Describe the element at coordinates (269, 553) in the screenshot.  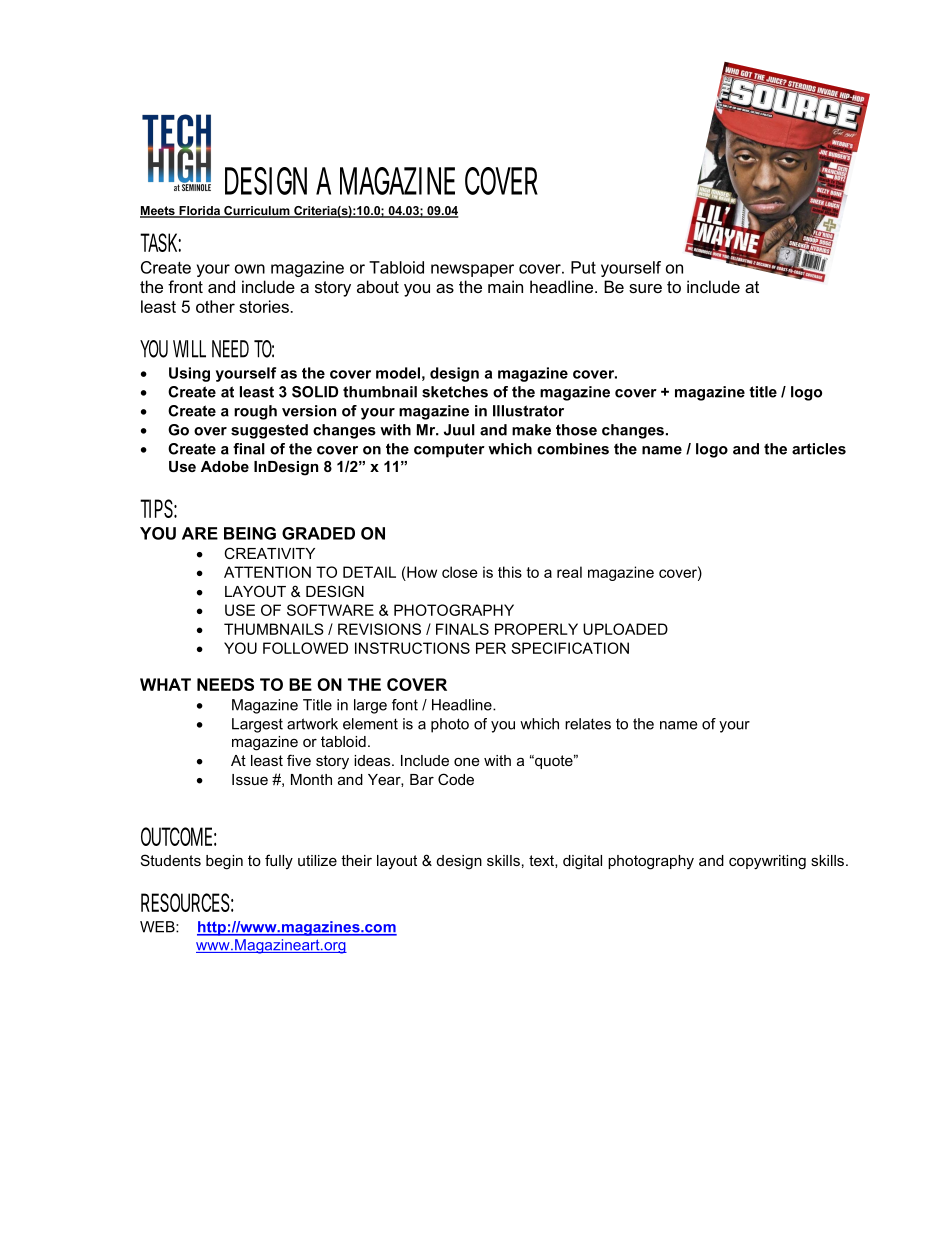
I see `CREATIVITY` at that location.
